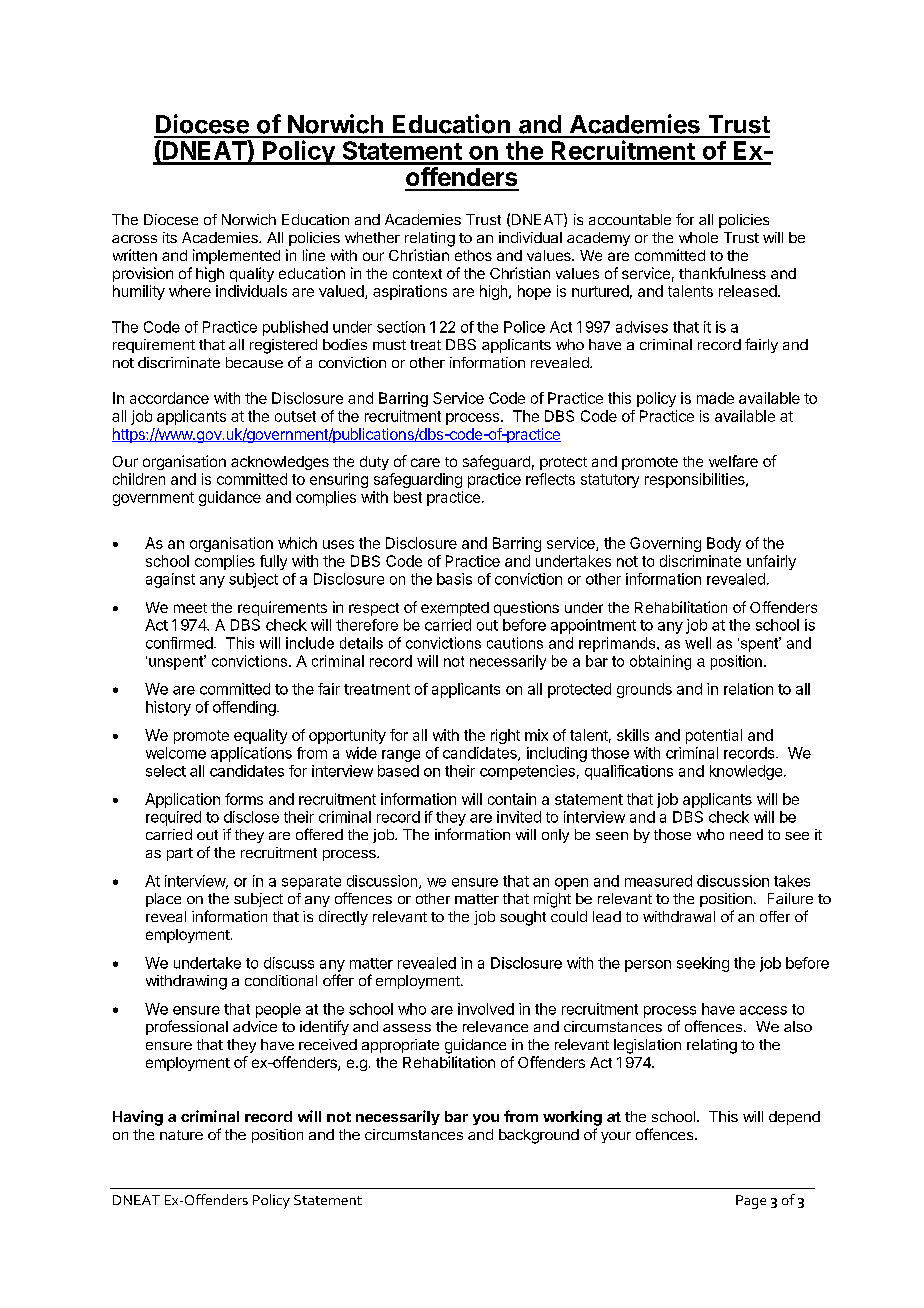  Describe the element at coordinates (181, 1135) in the screenshot. I see `nature` at that location.
